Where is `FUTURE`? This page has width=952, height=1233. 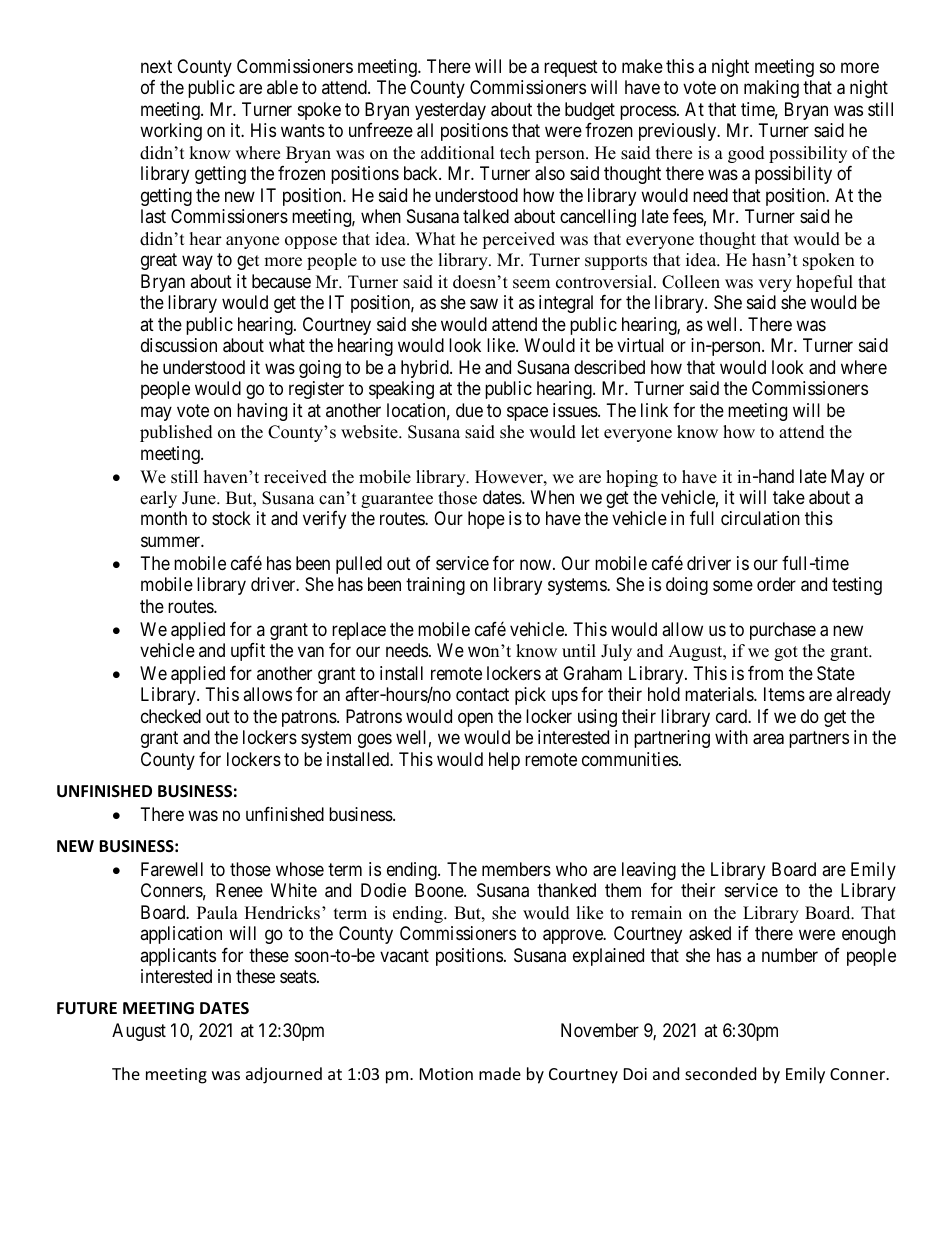 FUTURE is located at coordinates (87, 1008).
